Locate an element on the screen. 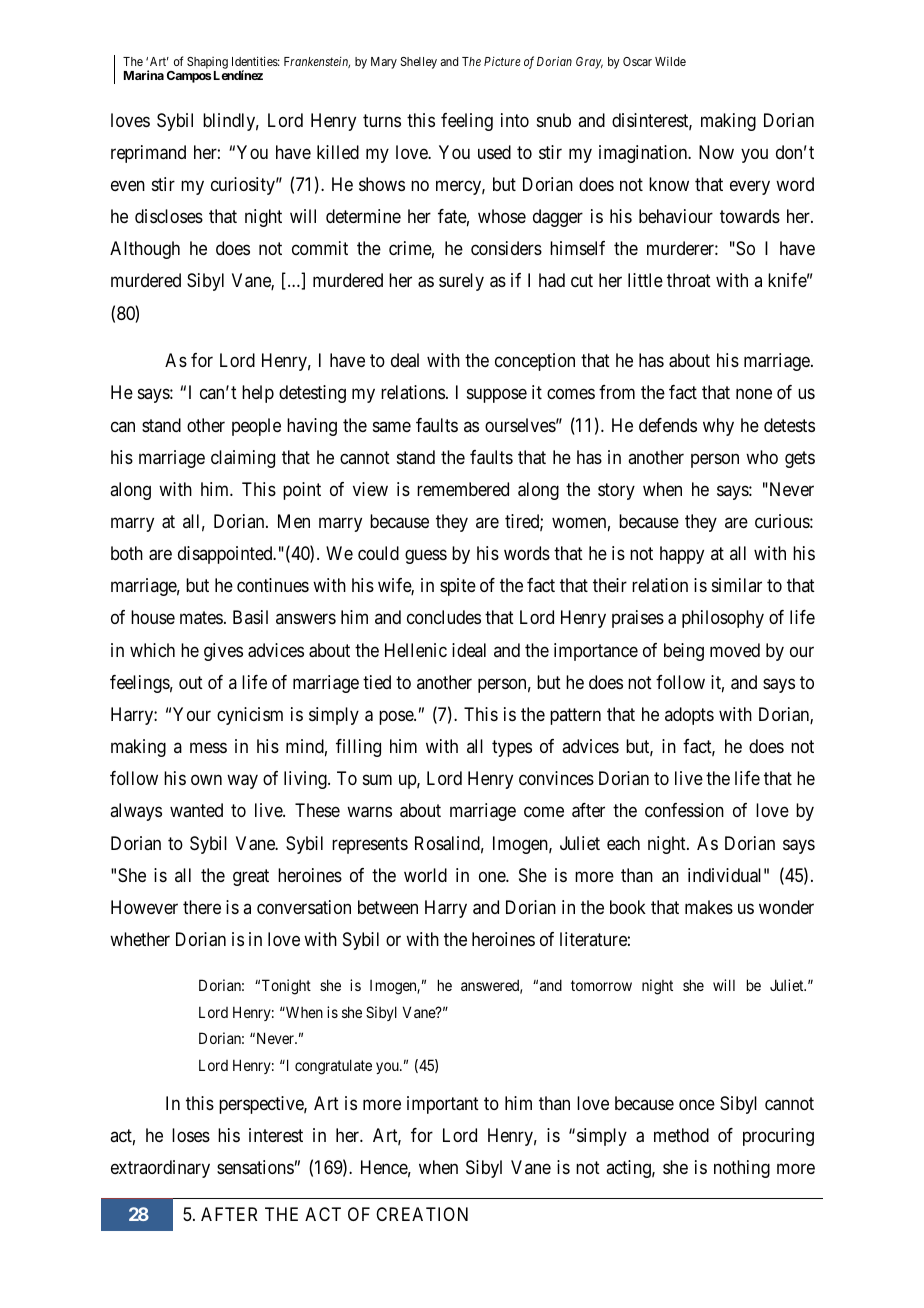 The image size is (924, 1308). concludes is located at coordinates (444, 617).
